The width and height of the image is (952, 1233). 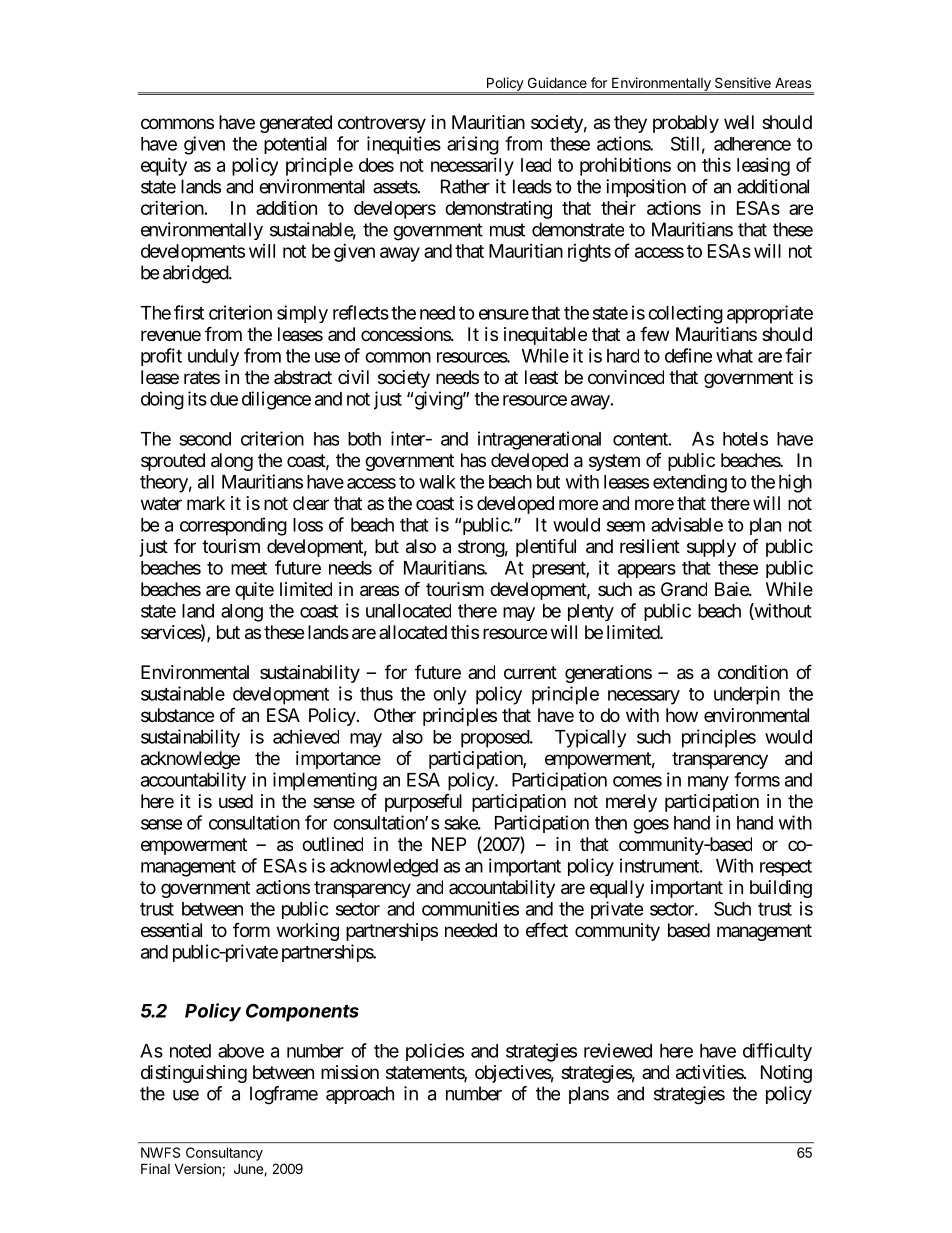 I want to click on Consultancy, so click(x=224, y=1154).
